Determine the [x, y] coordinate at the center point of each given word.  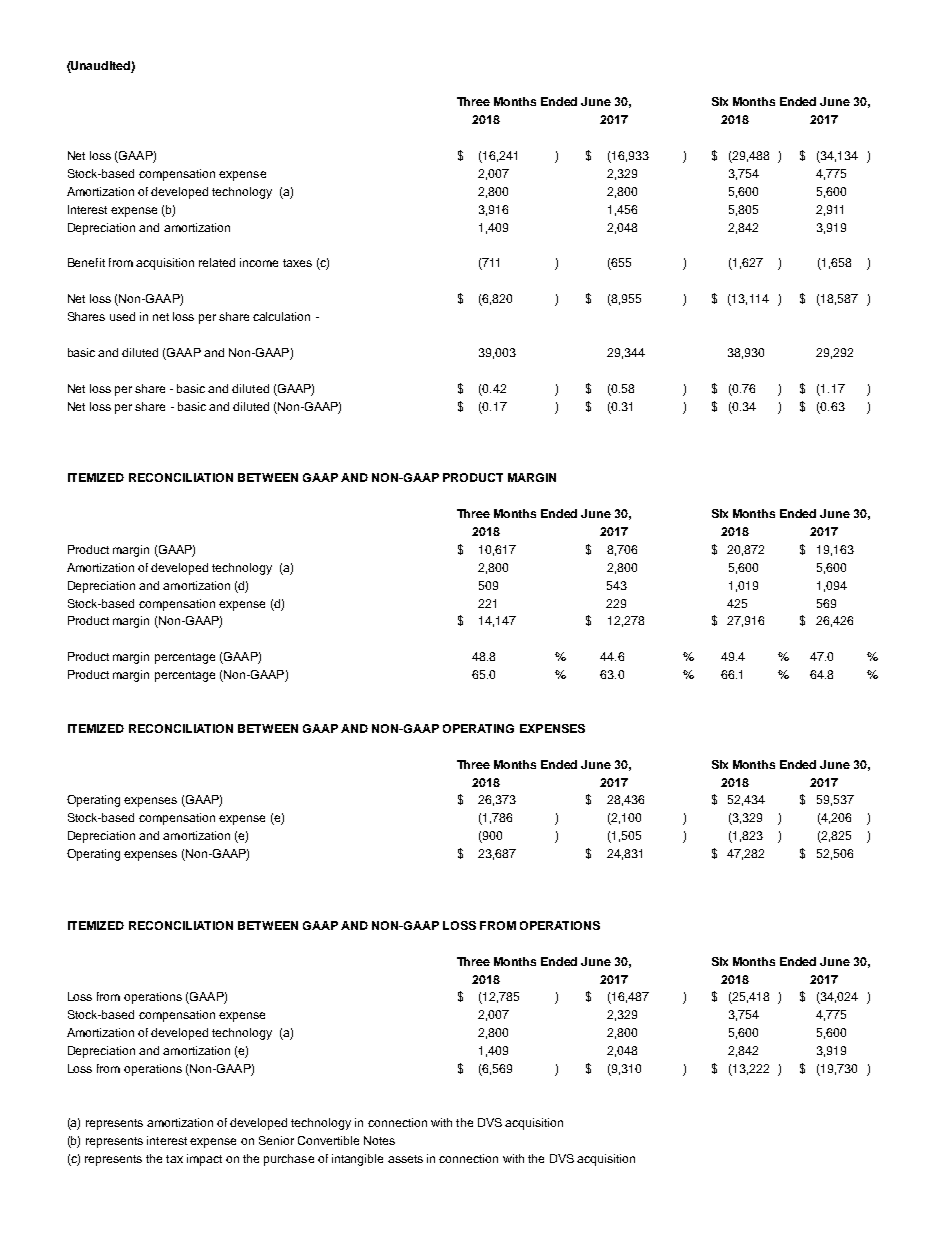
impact [204, 1160]
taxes [297, 263]
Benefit [86, 262]
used [122, 316]
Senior [276, 1140]
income [259, 262]
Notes [379, 1140]
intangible [357, 1160]
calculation [281, 316]
